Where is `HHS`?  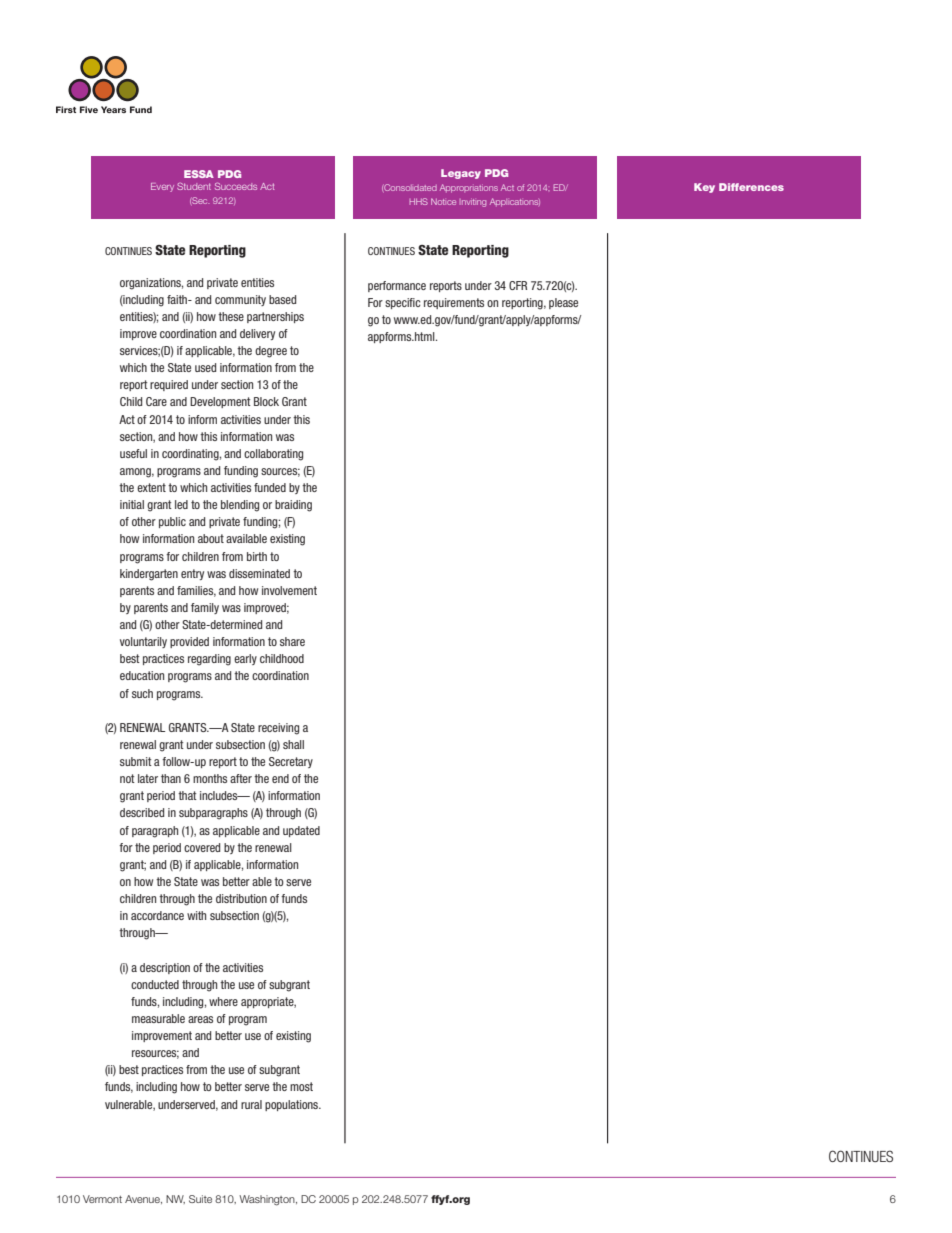 HHS is located at coordinates (418, 201).
